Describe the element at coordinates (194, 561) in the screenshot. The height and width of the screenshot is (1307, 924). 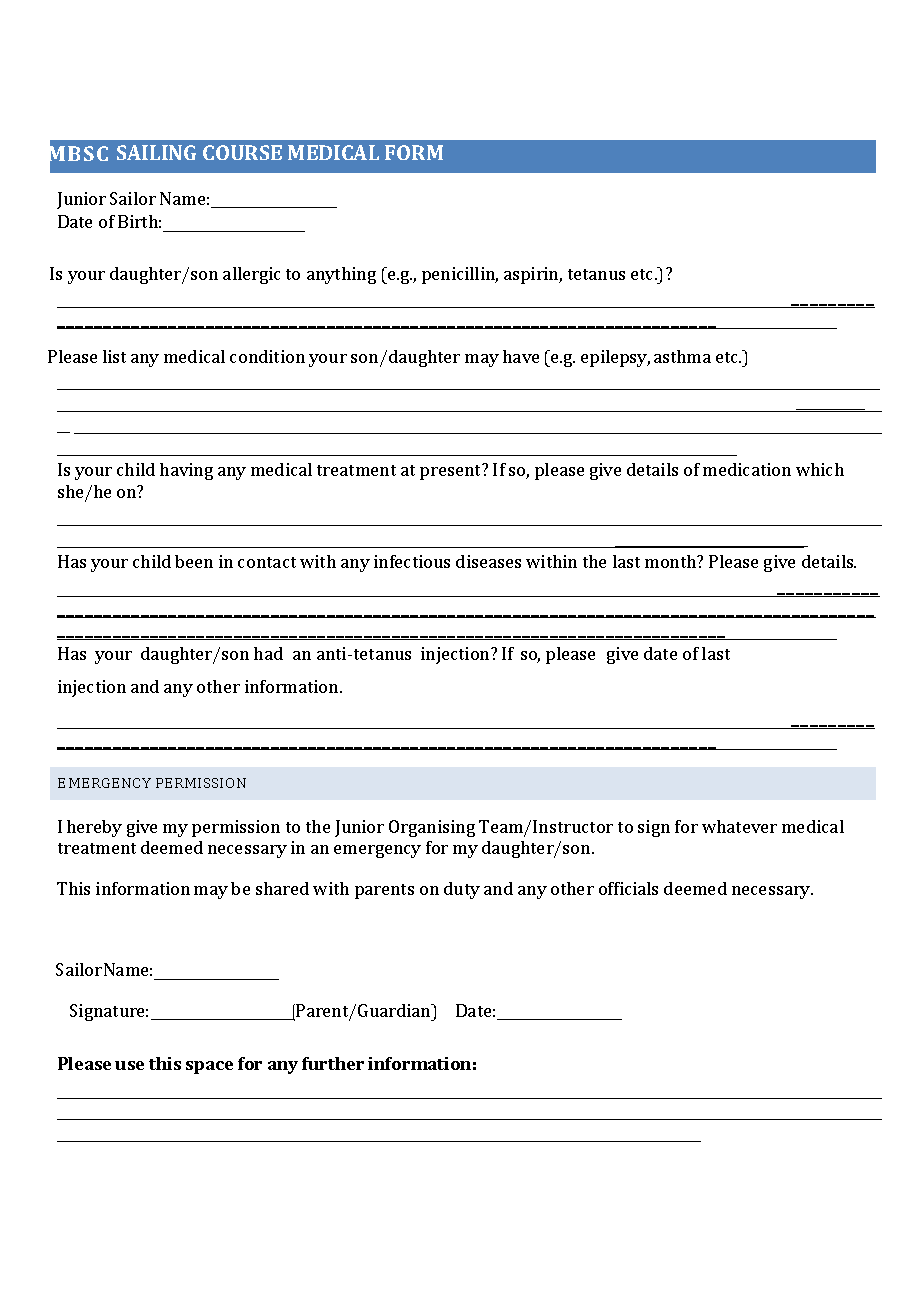
I see `been` at that location.
